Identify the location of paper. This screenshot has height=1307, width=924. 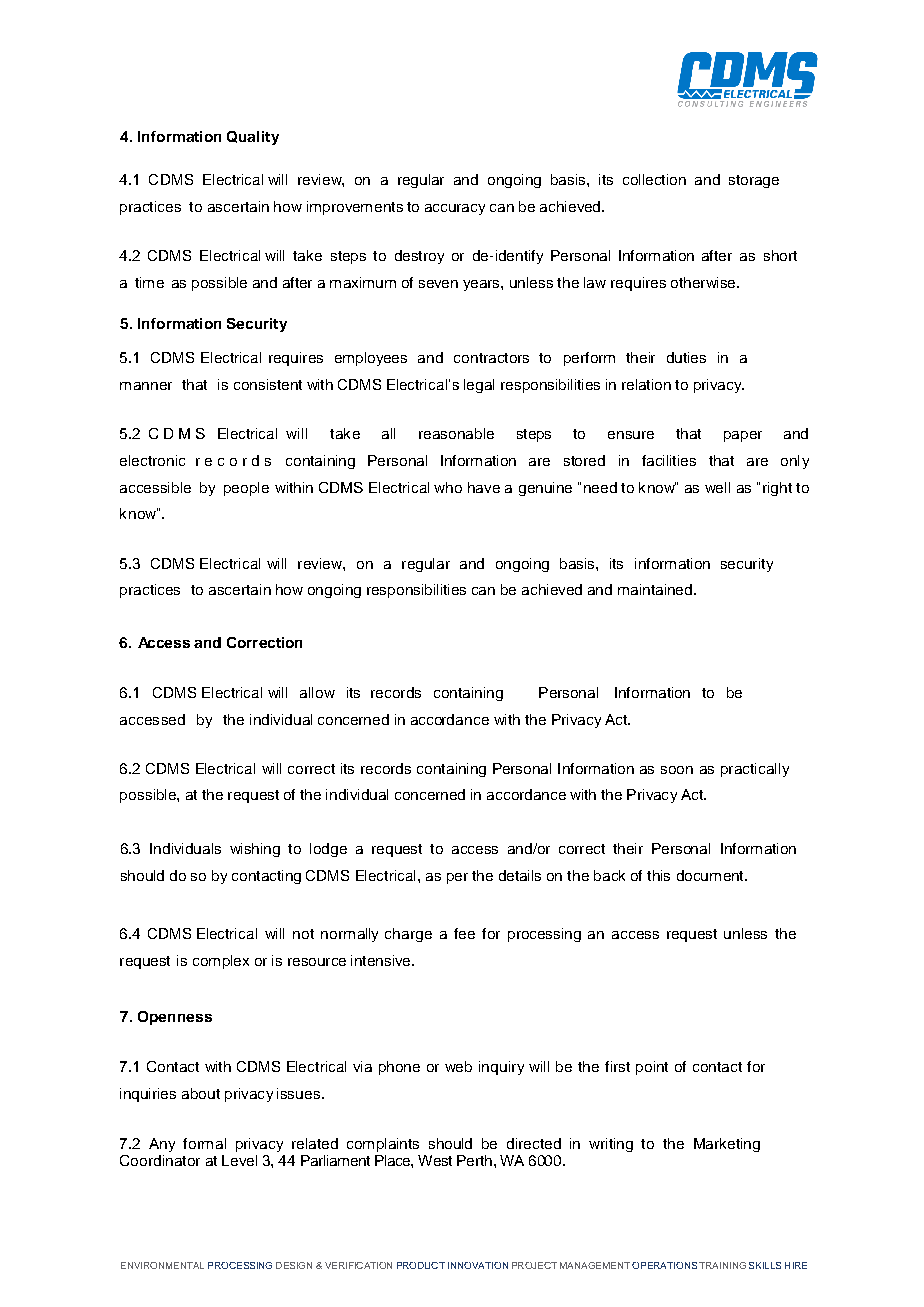
(743, 436).
